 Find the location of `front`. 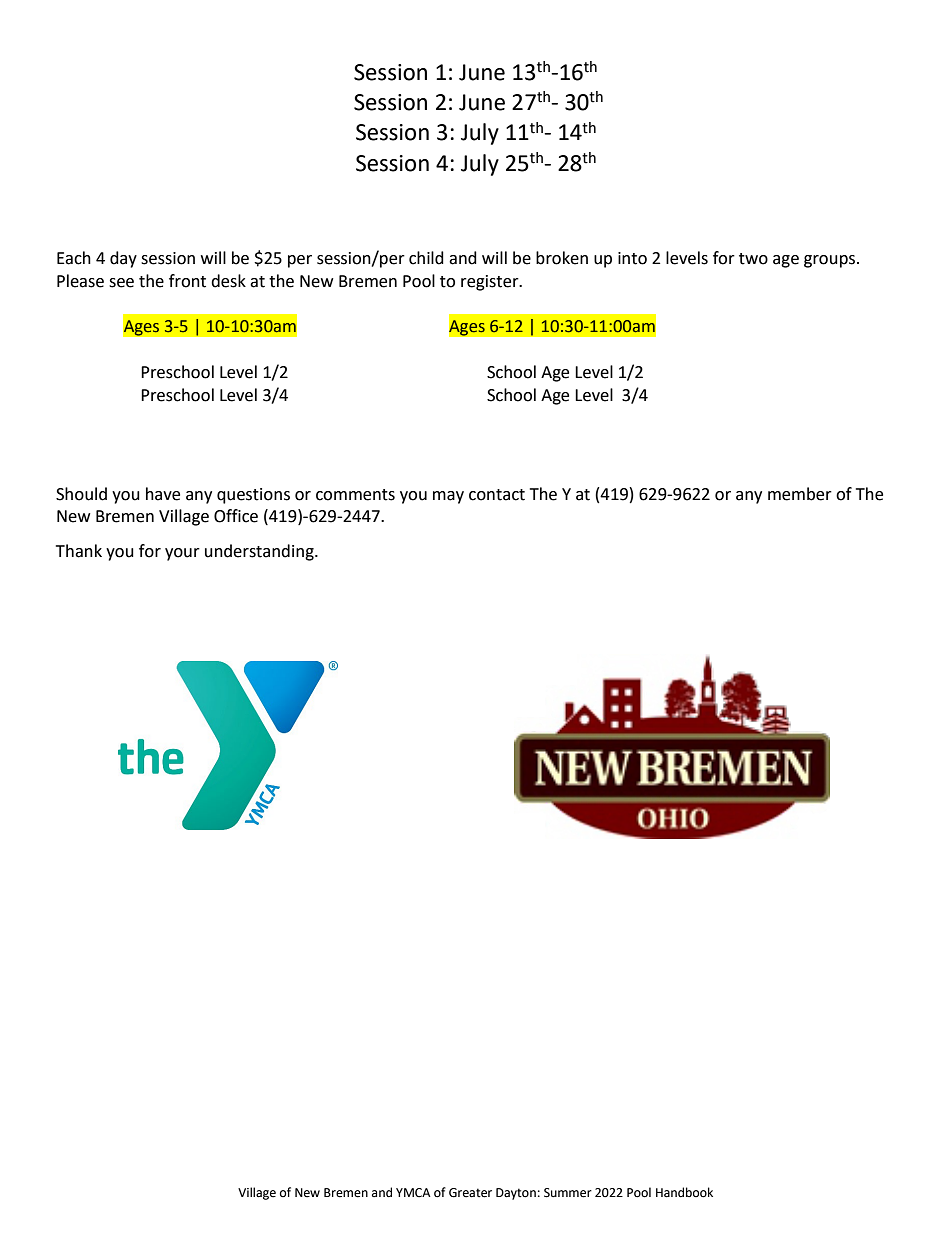

front is located at coordinates (187, 281).
